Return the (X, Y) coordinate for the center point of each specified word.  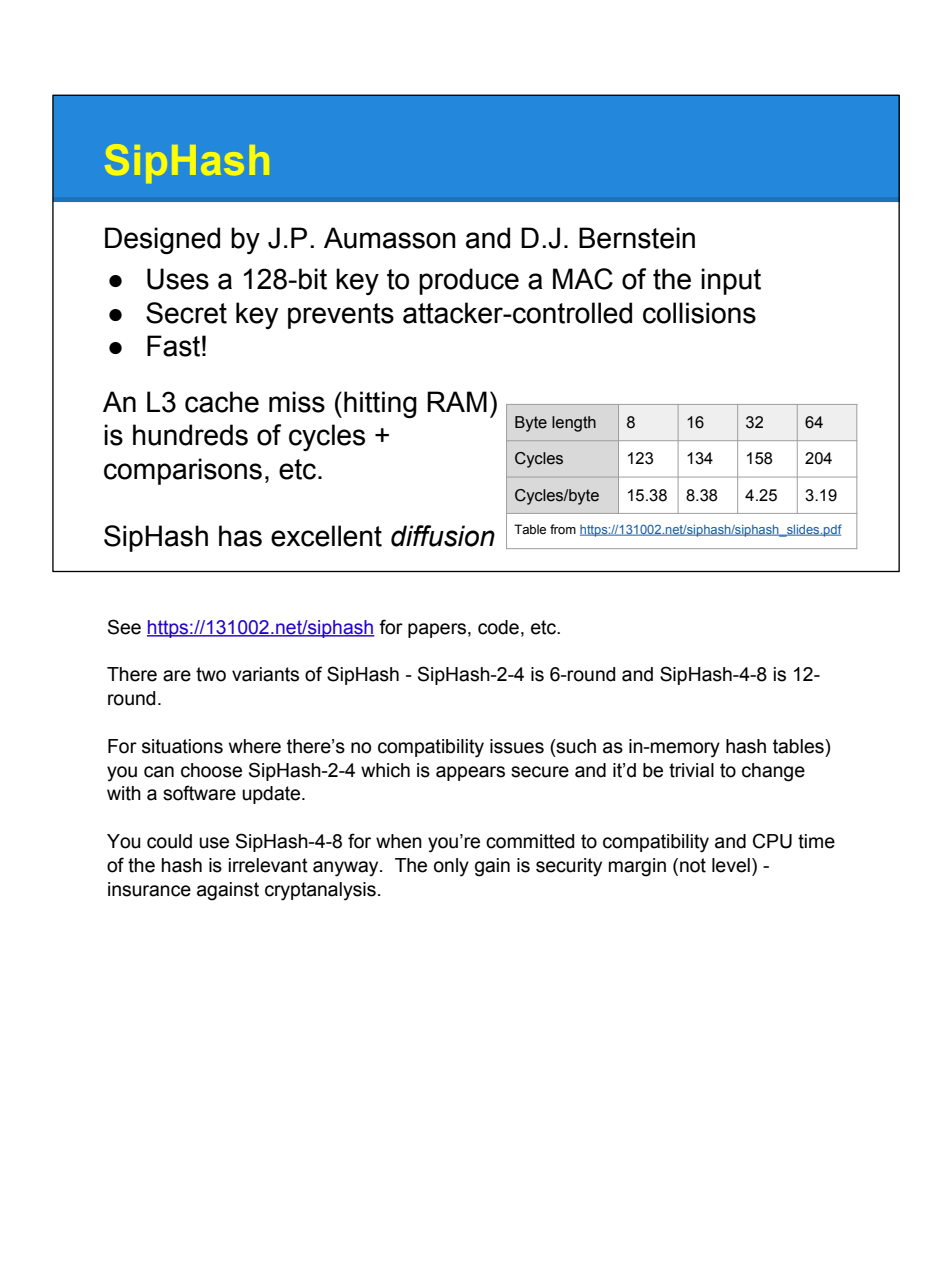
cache (222, 402)
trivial (691, 770)
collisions (699, 313)
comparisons (183, 471)
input (731, 281)
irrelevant (268, 865)
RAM (457, 401)
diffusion (443, 536)
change (773, 772)
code (498, 627)
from (563, 529)
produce (469, 281)
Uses (178, 279)
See (124, 627)
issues (517, 746)
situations (182, 746)
